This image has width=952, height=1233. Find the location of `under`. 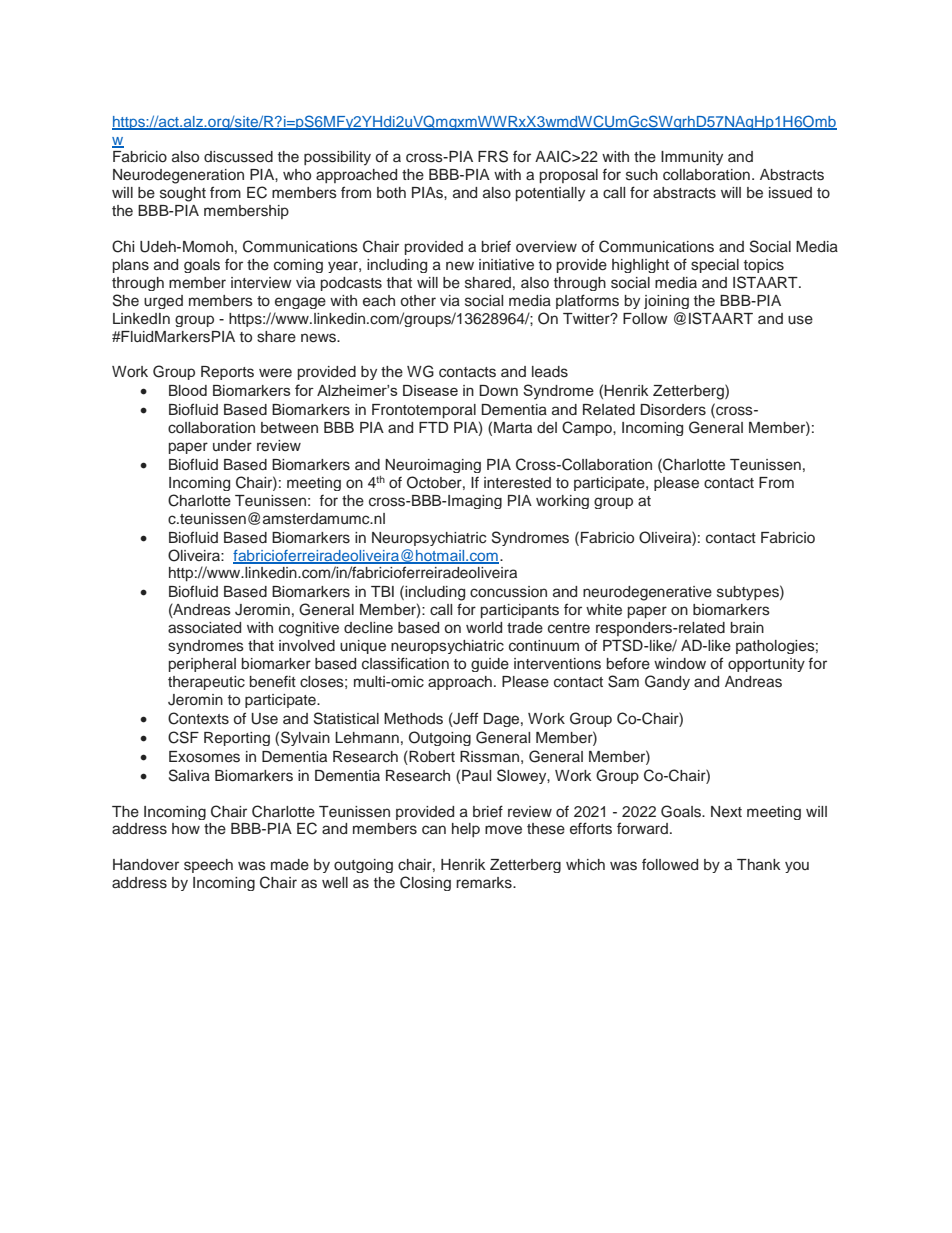

under is located at coordinates (232, 445).
